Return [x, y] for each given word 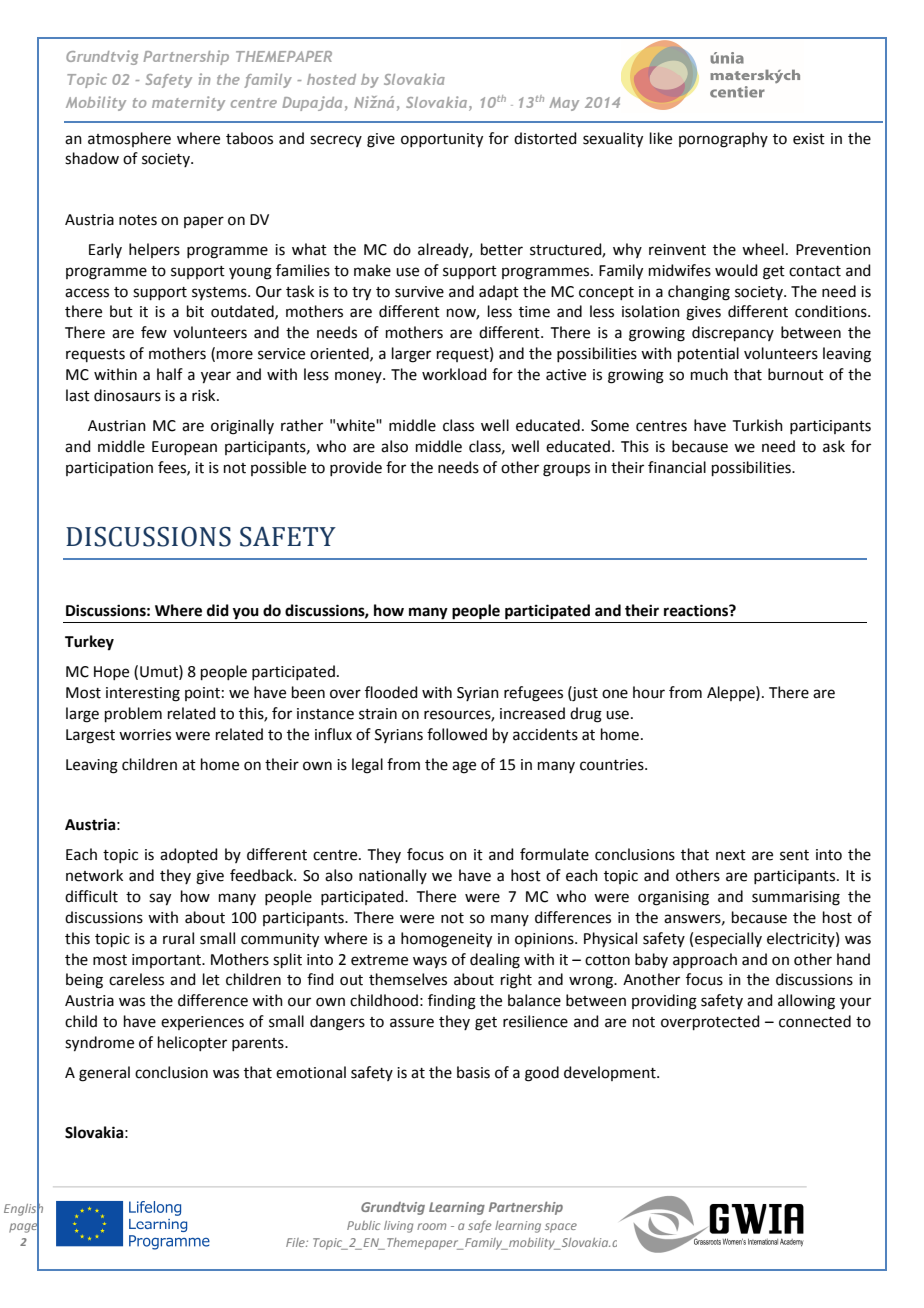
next [731, 855]
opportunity [442, 140]
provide [356, 468]
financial [677, 467]
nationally [393, 876]
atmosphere [129, 139]
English [23, 1209]
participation [109, 469]
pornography [723, 140]
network [94, 875]
